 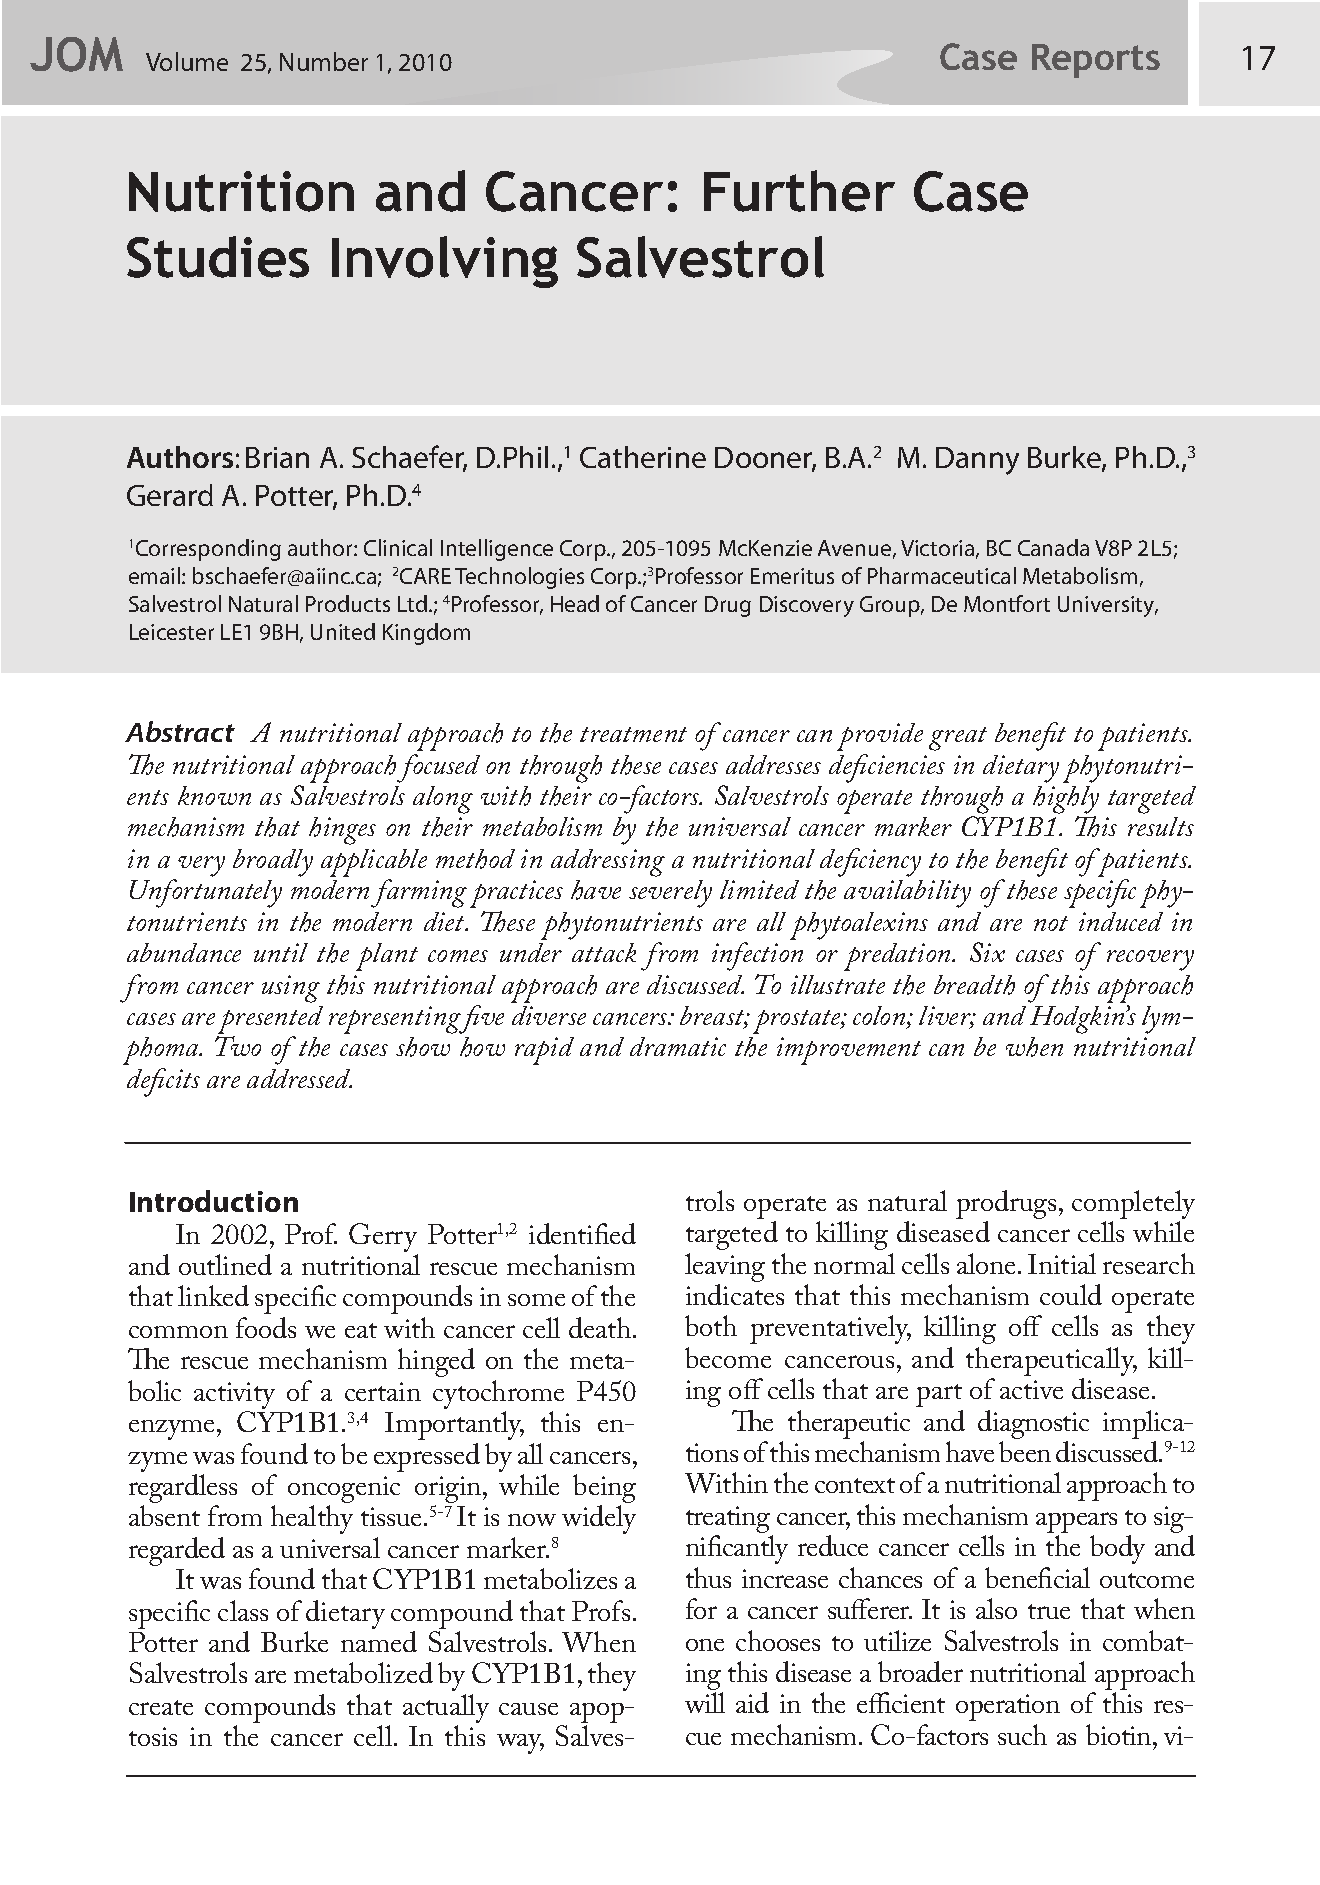 What do you see at coordinates (187, 61) in the screenshot?
I see `Volume` at bounding box center [187, 61].
